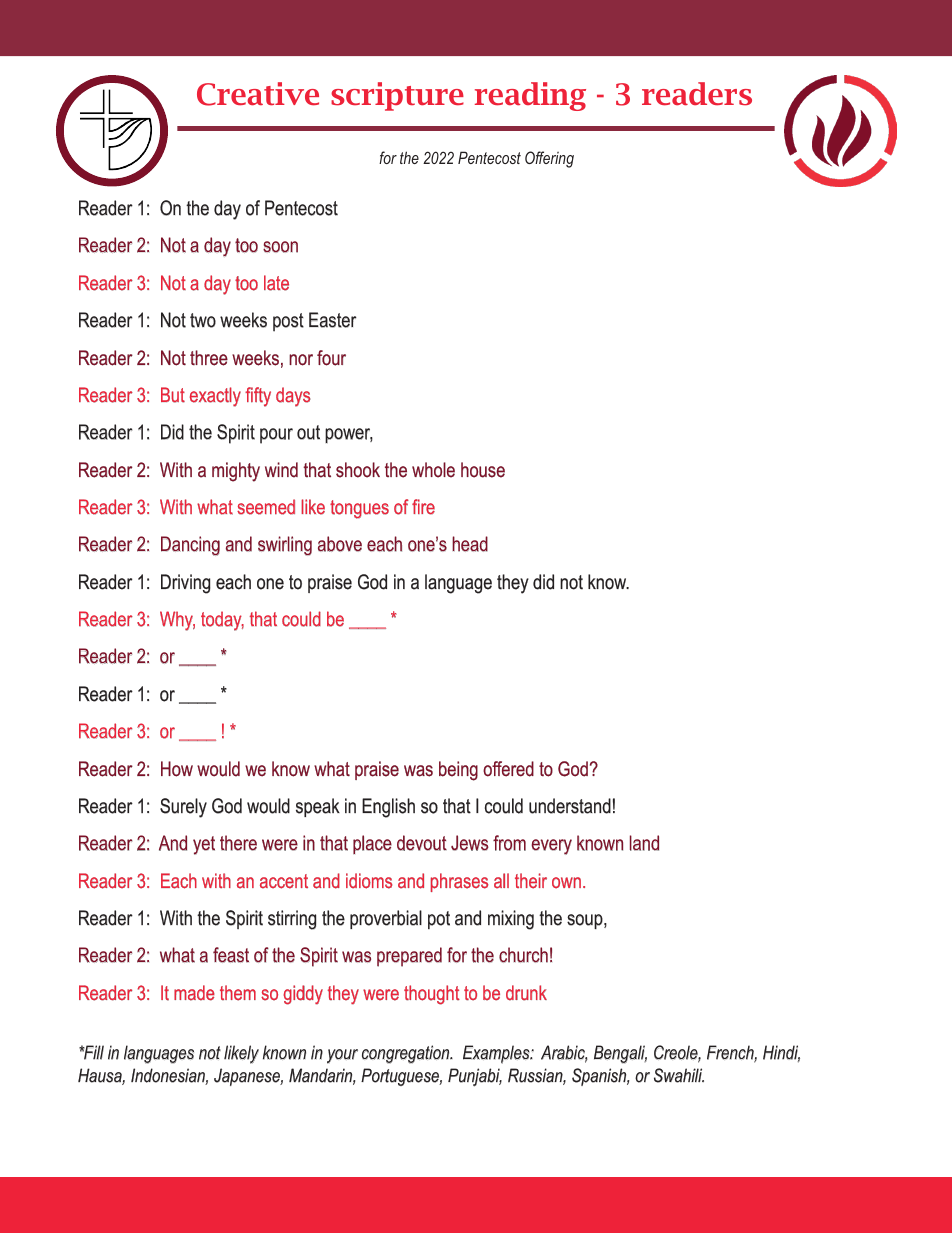 The width and height of the screenshot is (952, 1233). I want to click on Offering, so click(549, 159).
